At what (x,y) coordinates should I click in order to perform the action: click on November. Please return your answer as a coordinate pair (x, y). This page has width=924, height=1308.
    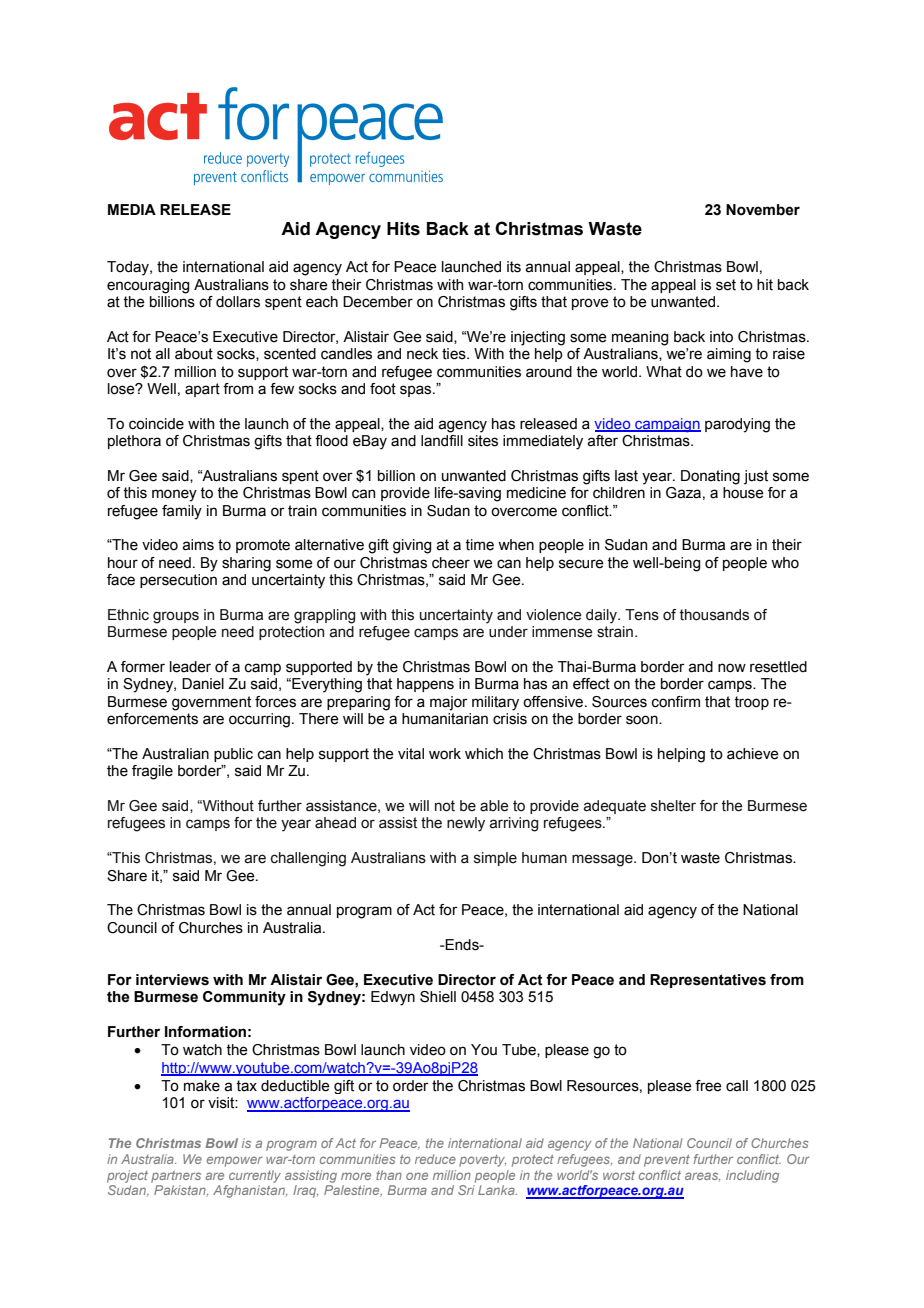
    Looking at the image, I should click on (763, 210).
